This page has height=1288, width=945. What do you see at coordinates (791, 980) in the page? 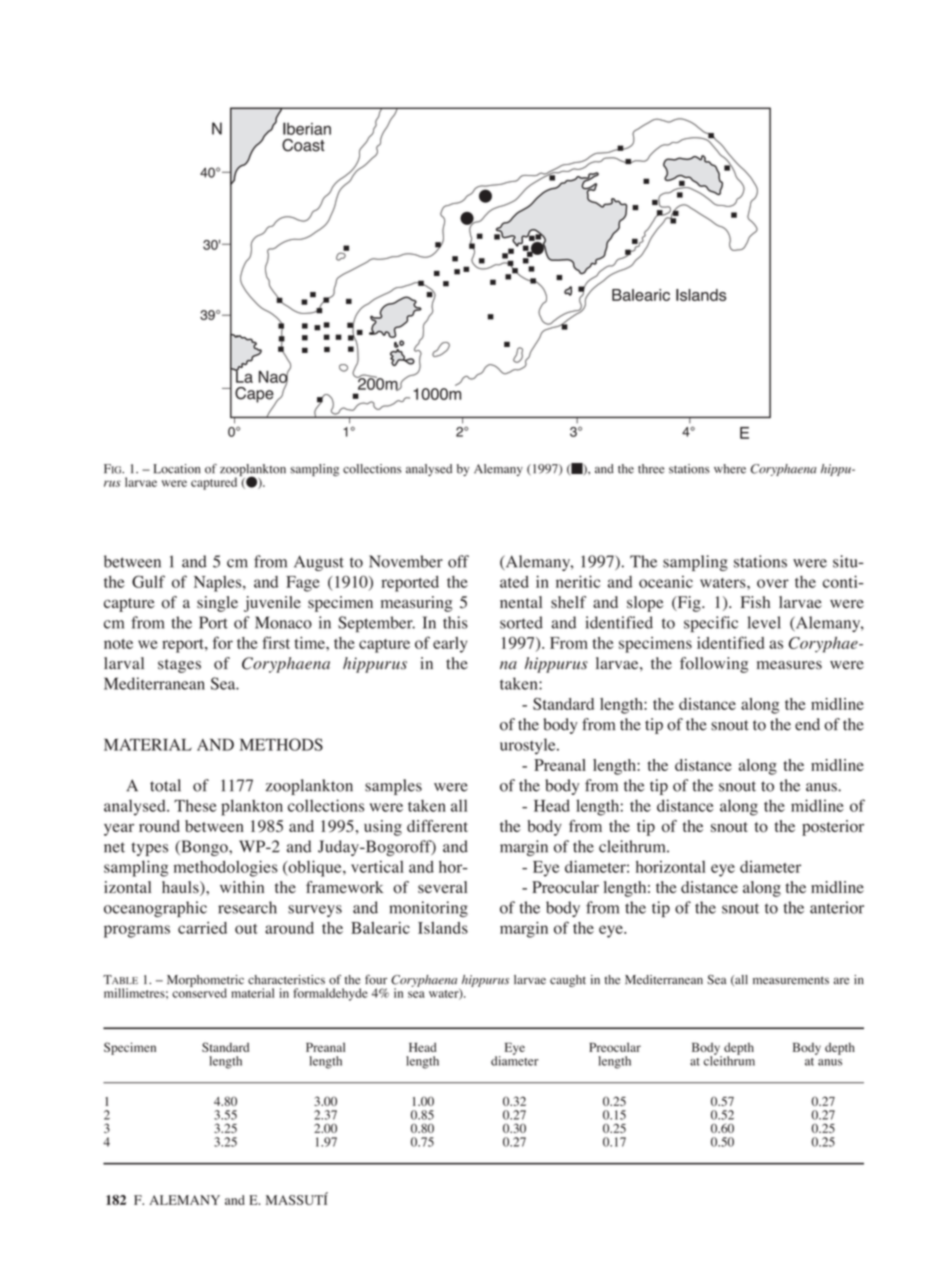
I see `measurements` at bounding box center [791, 980].
